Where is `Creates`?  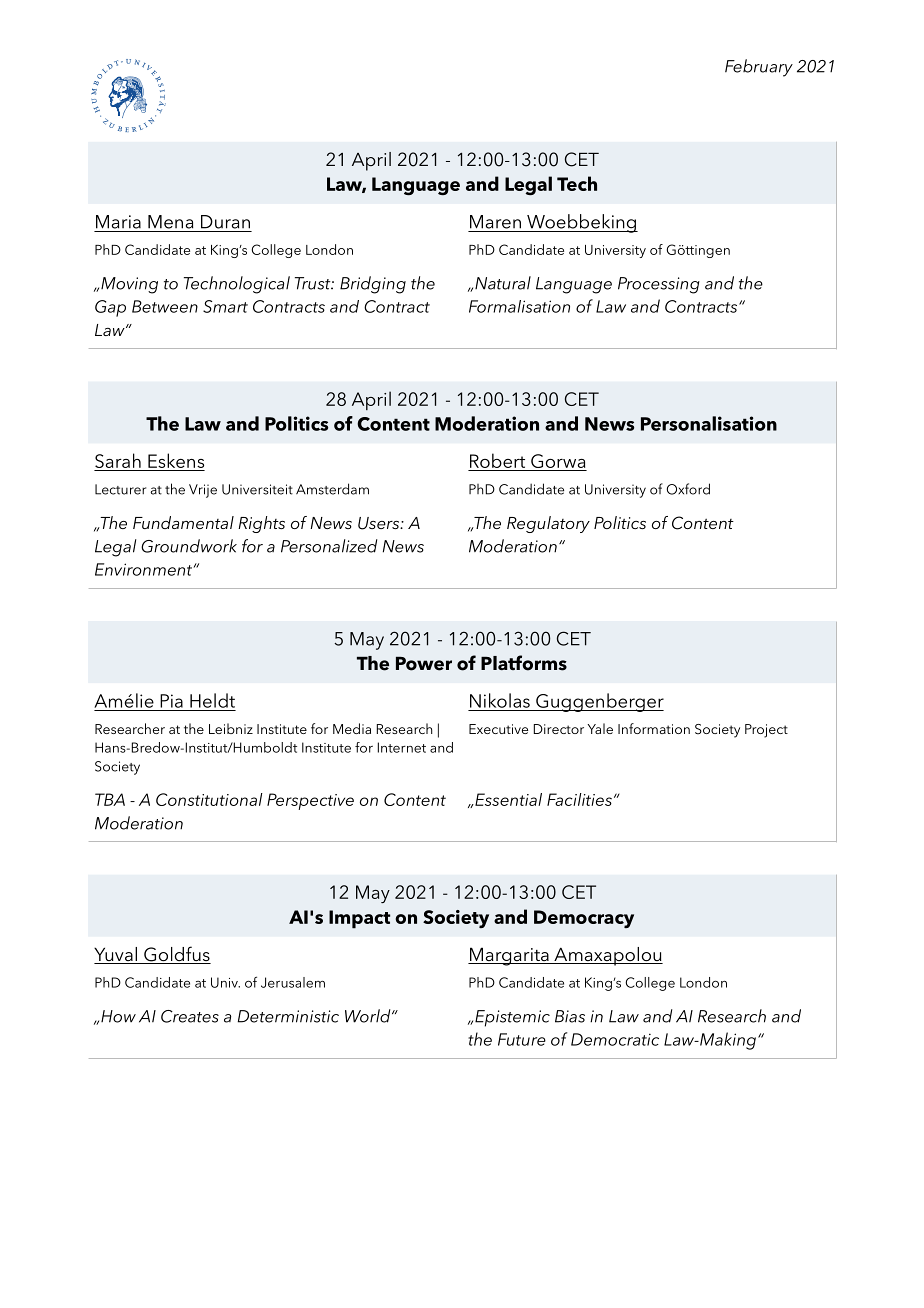 Creates is located at coordinates (190, 1016).
